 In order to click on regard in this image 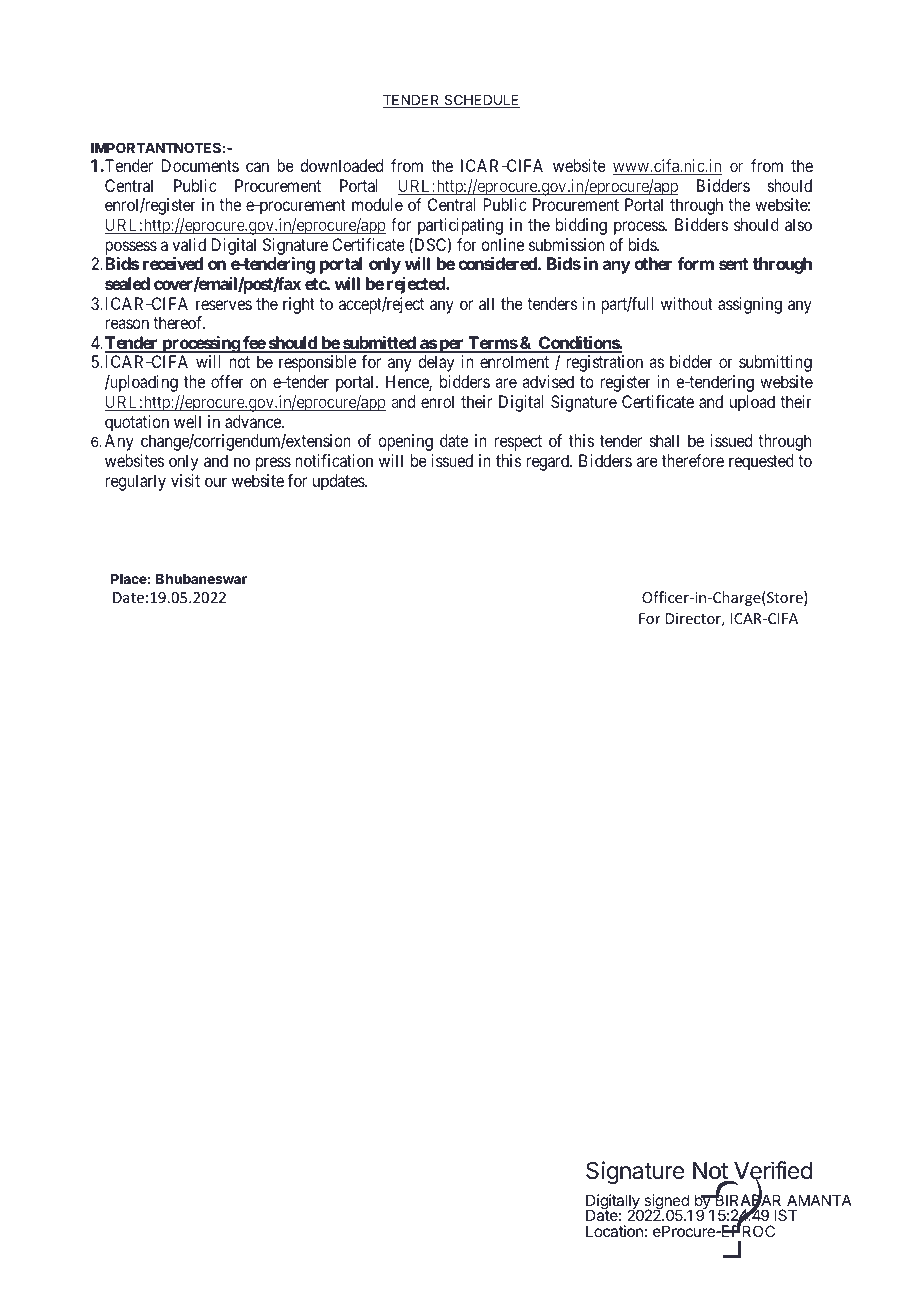, I will do `click(549, 462)`.
